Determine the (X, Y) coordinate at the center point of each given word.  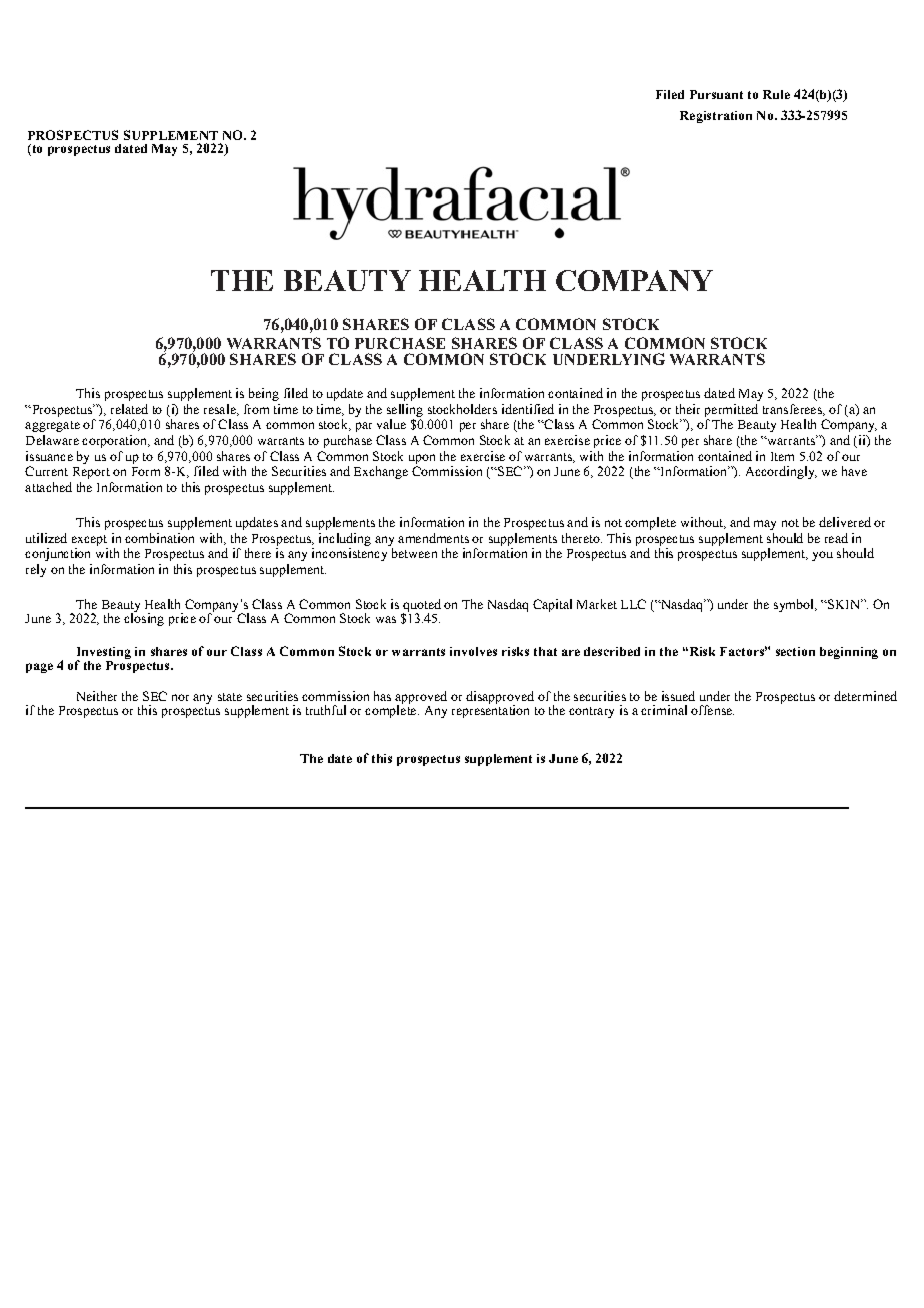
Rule (776, 94)
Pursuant (716, 94)
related (129, 409)
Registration (716, 117)
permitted (731, 410)
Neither (97, 696)
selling (405, 410)
